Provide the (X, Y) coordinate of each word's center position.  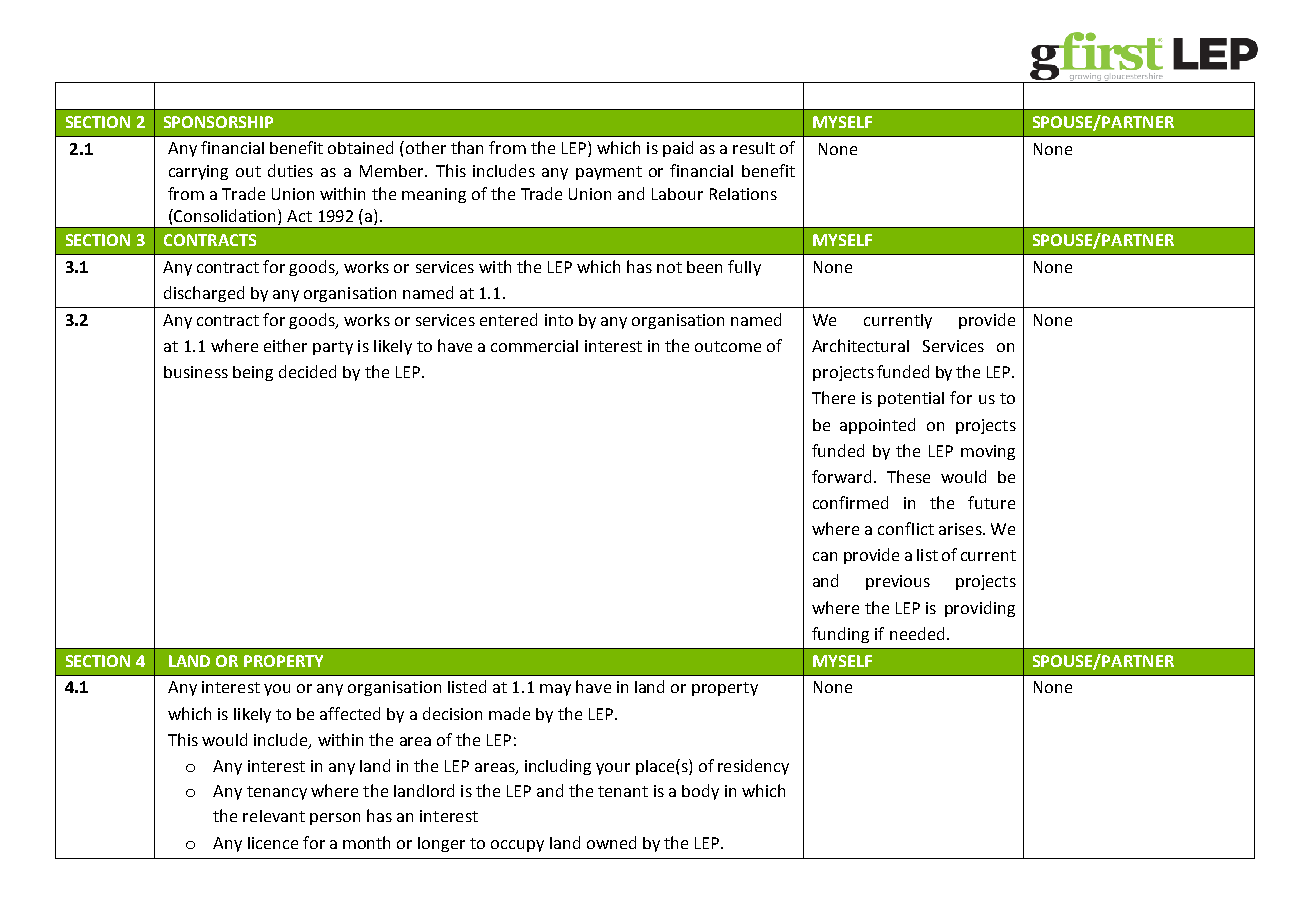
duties (290, 170)
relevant (274, 816)
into (559, 320)
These (908, 476)
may (555, 690)
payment (609, 173)
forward (841, 476)
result (754, 148)
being (253, 373)
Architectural (860, 345)
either (285, 345)
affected (350, 713)
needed (917, 633)
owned (611, 842)
